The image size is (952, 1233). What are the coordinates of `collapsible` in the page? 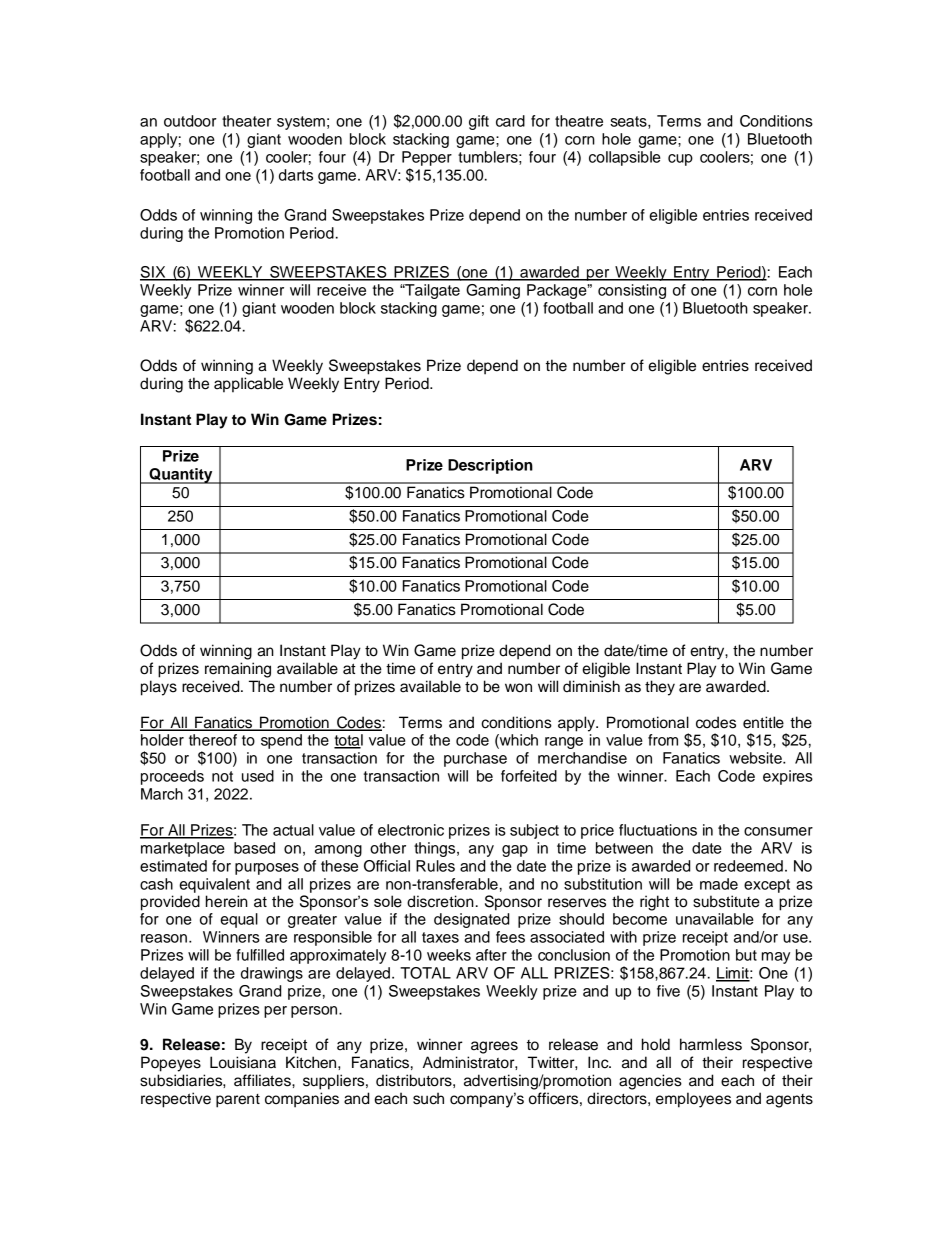 It's located at (625, 158).
